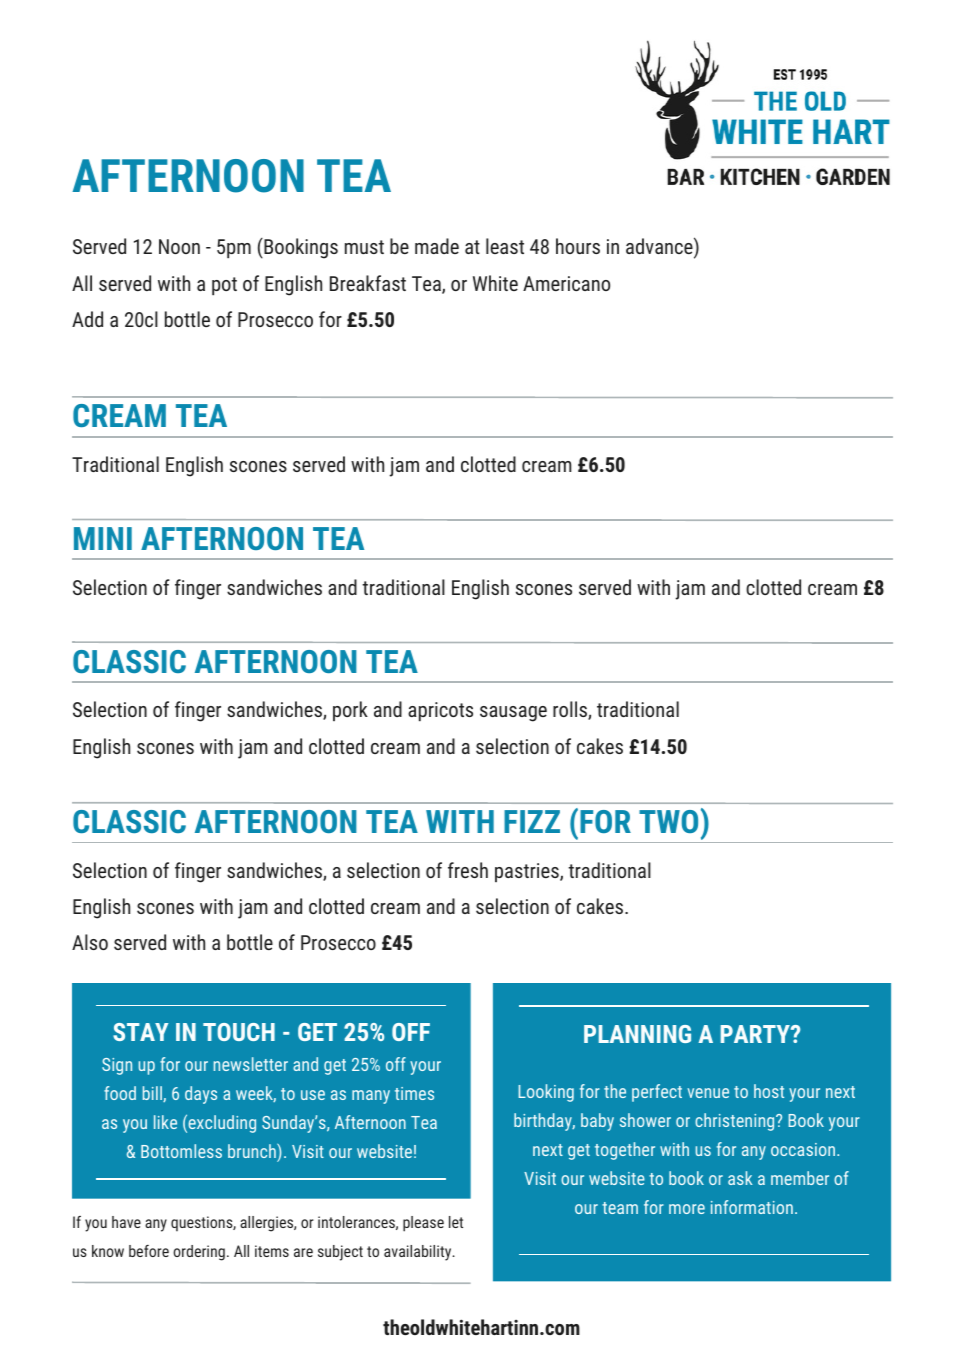  I want to click on FIZZ, so click(532, 821).
